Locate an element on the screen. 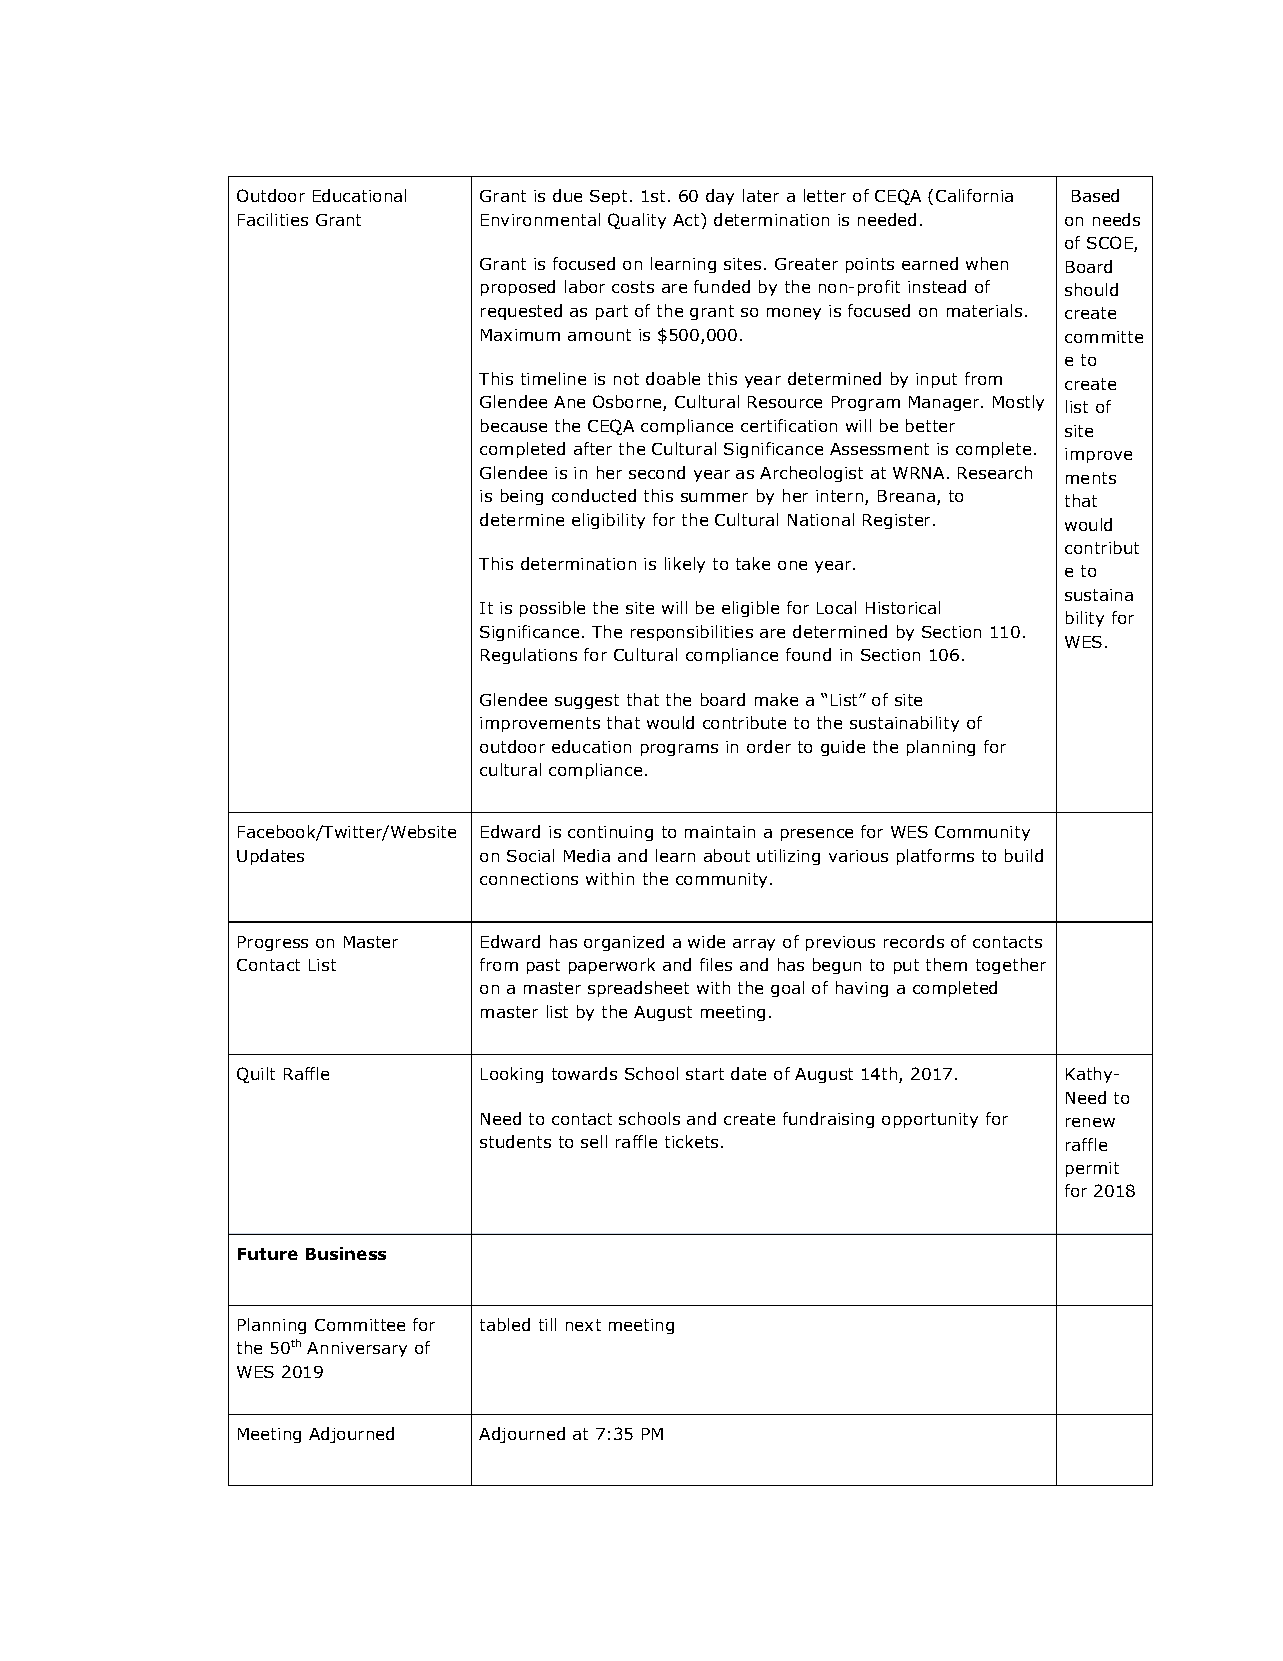 This screenshot has height=1661, width=1283. when is located at coordinates (987, 263).
